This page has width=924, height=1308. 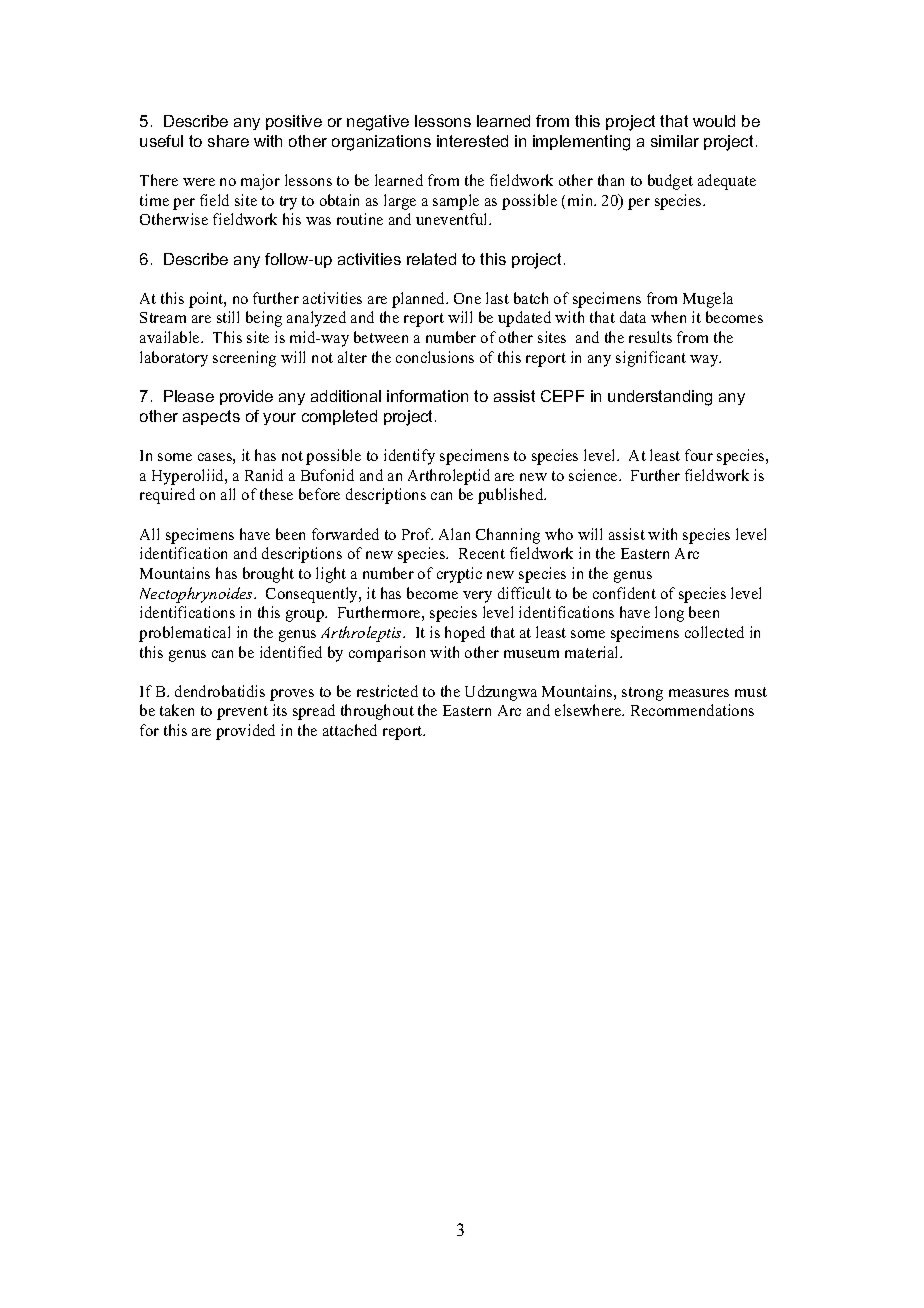 I want to click on similar, so click(x=675, y=141).
